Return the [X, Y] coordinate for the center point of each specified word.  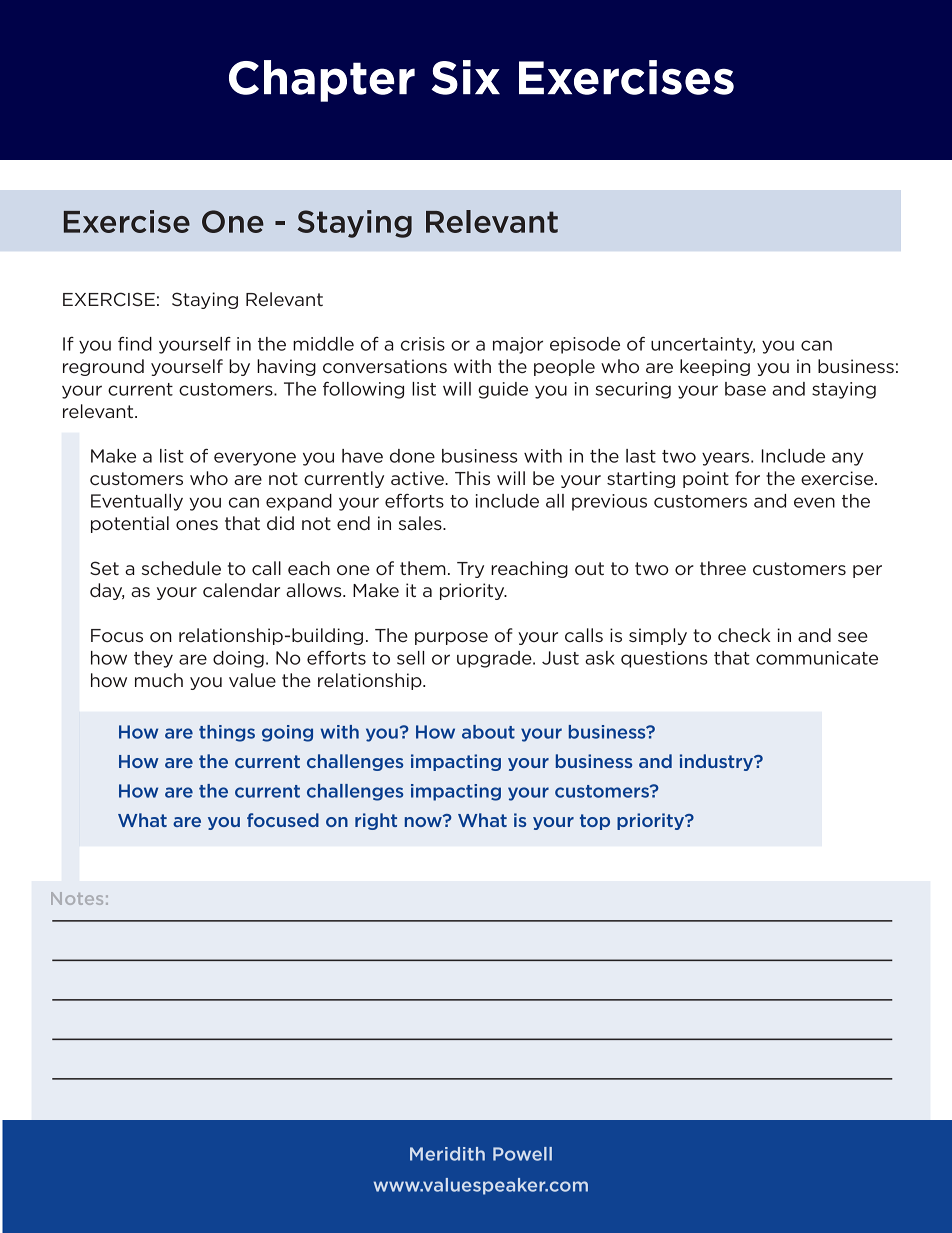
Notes [77, 898]
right [376, 821]
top [595, 822]
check [744, 635]
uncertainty [703, 345]
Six [465, 77]
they [153, 659]
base [745, 389]
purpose [451, 638]
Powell [522, 1154]
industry [718, 762]
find [135, 344]
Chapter [322, 81]
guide [503, 390]
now [424, 821]
